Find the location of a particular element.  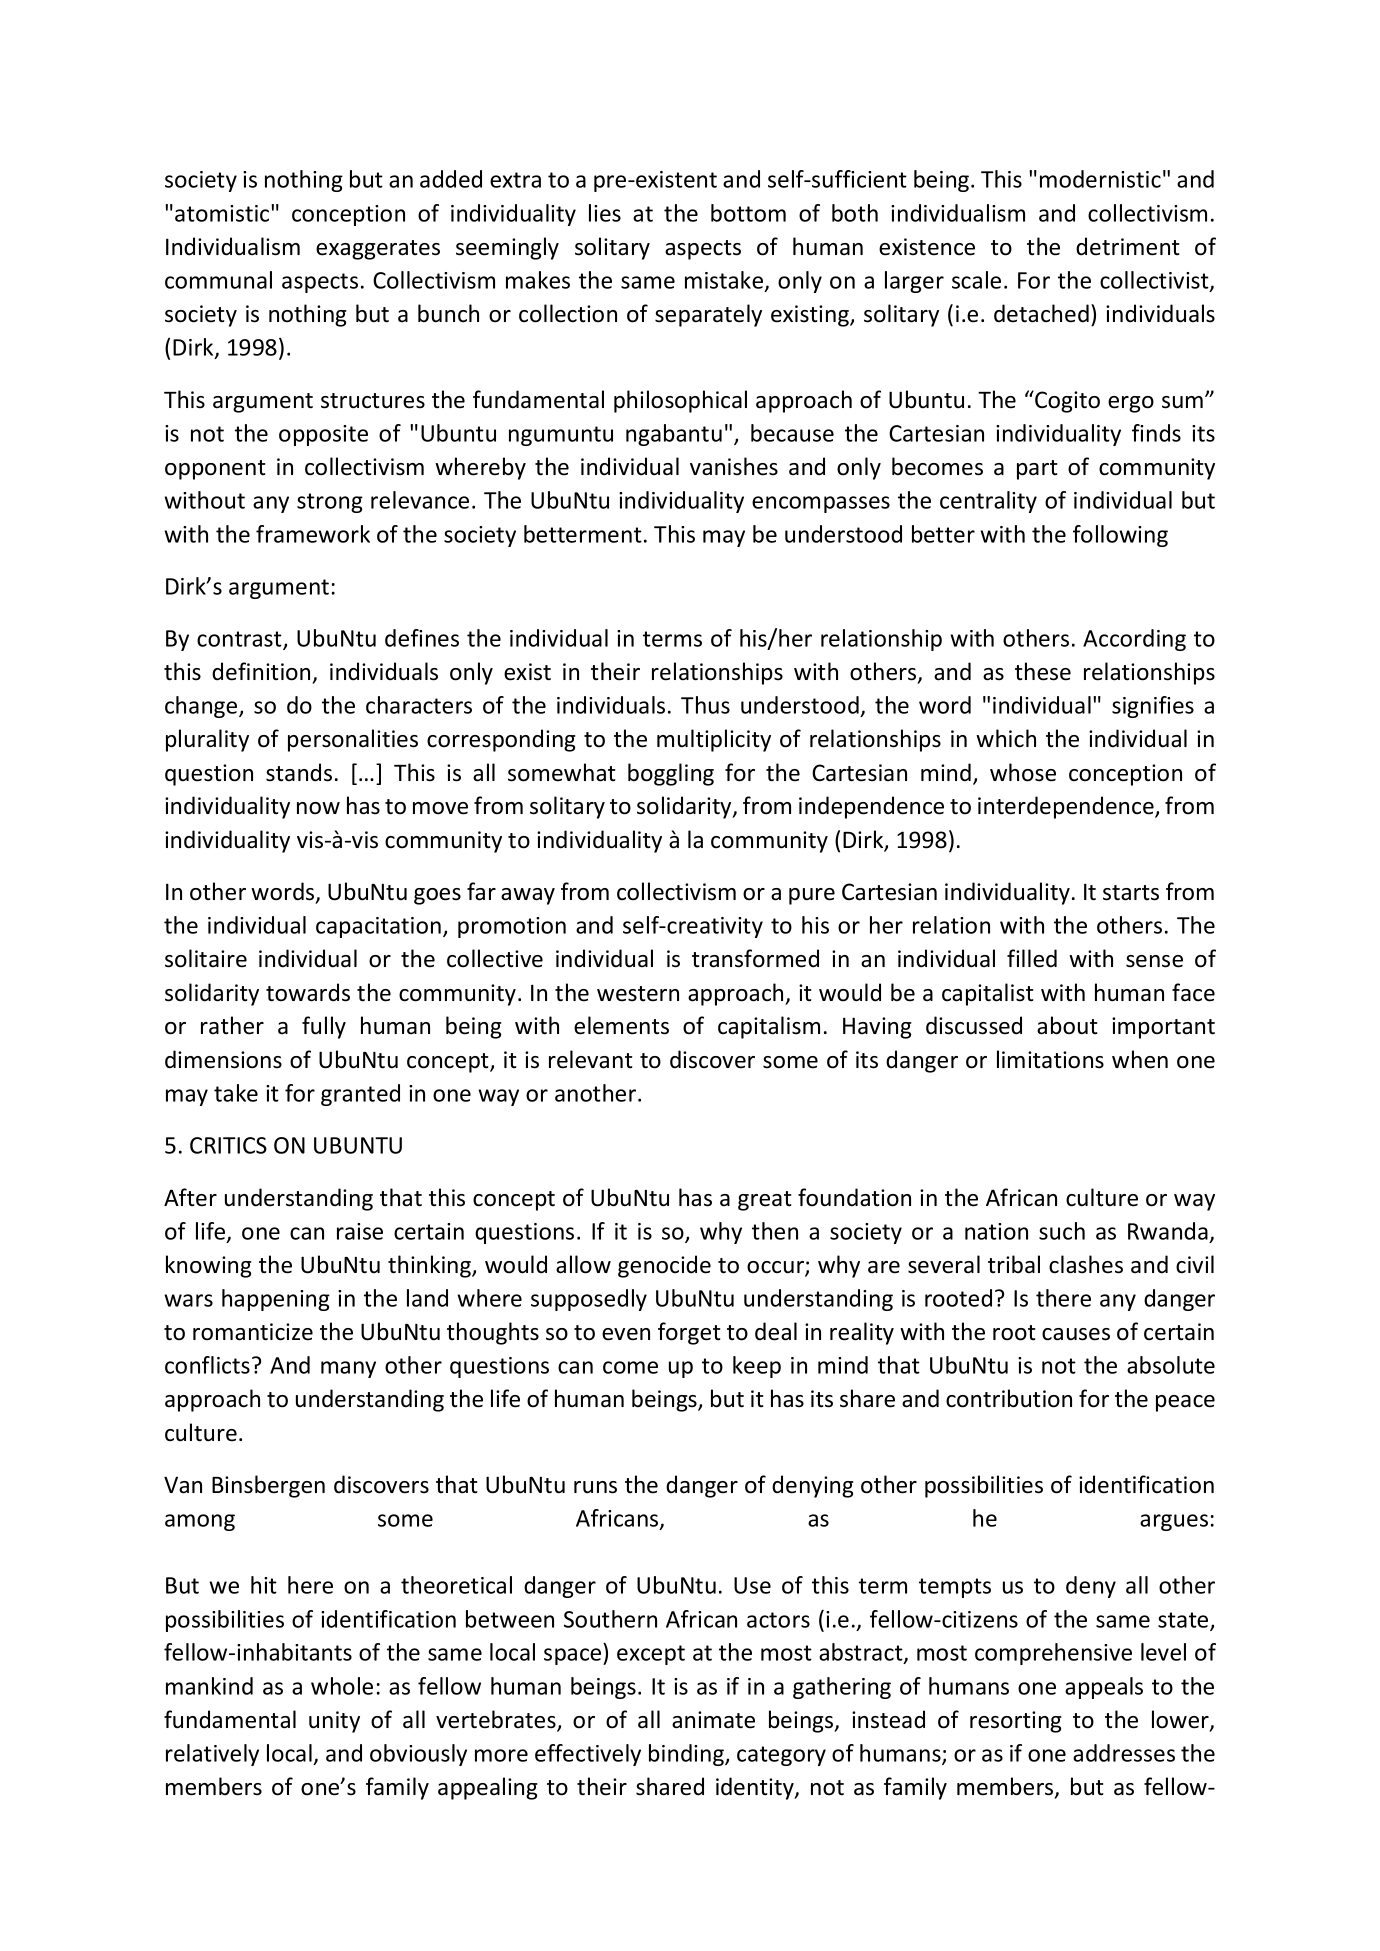

about is located at coordinates (1067, 1025).
